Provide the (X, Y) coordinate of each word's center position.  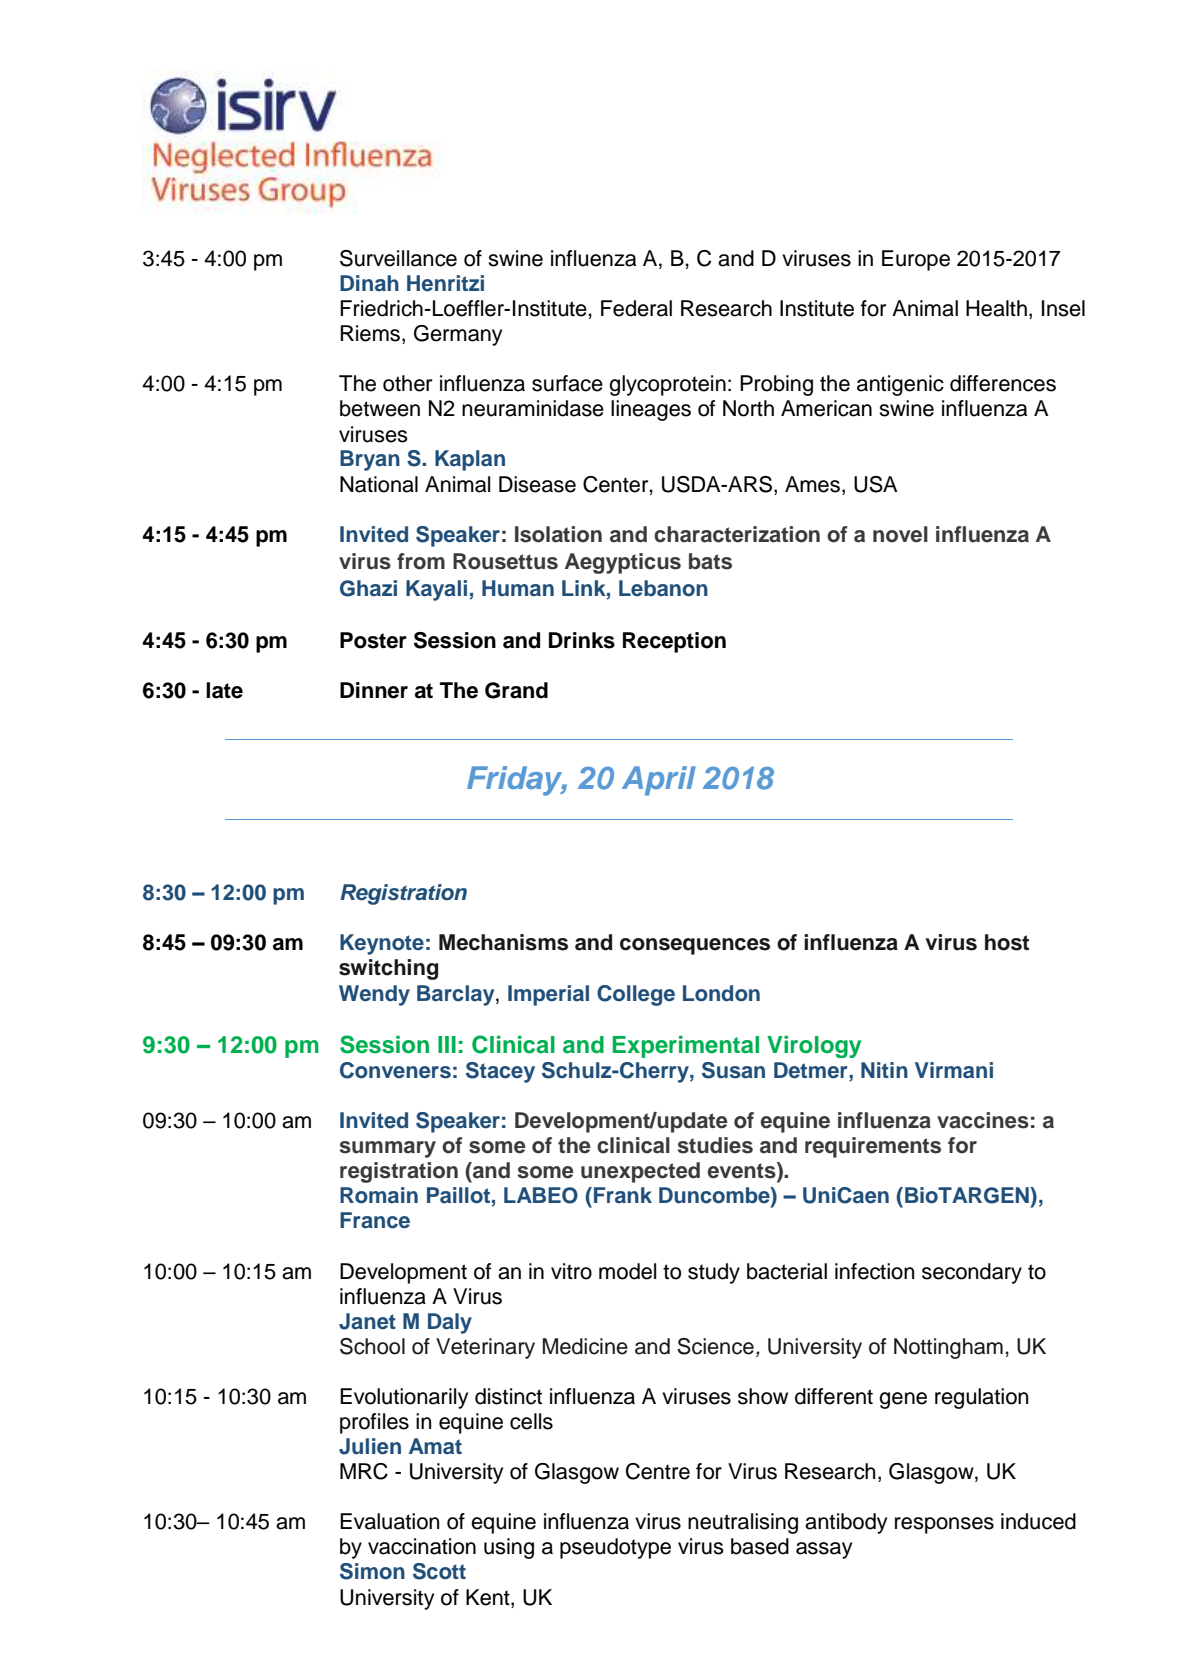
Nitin (884, 1070)
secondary (972, 1273)
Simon (372, 1571)
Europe (916, 260)
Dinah (369, 283)
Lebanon (663, 588)
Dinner (374, 690)
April (659, 781)
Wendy (374, 995)
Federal (636, 308)
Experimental (685, 1047)
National (379, 484)
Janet (367, 1321)
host (1007, 942)
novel (900, 534)
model (627, 1271)
